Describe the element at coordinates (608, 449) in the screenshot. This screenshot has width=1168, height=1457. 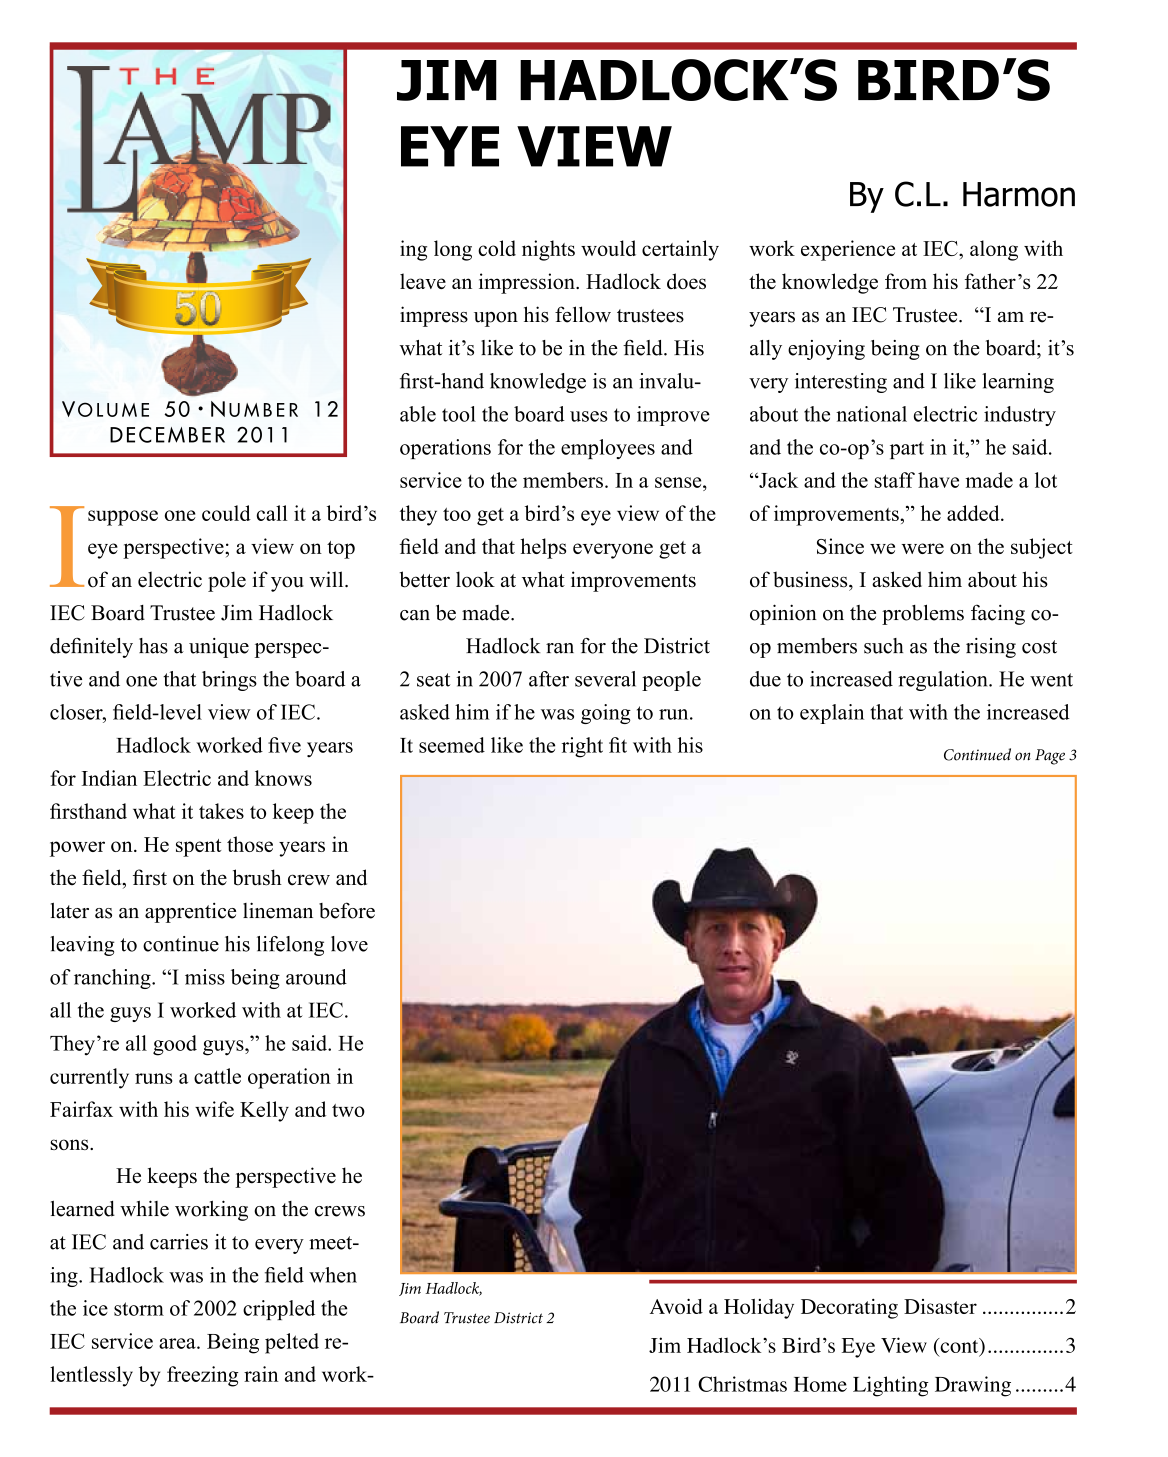
I see `employees` at that location.
